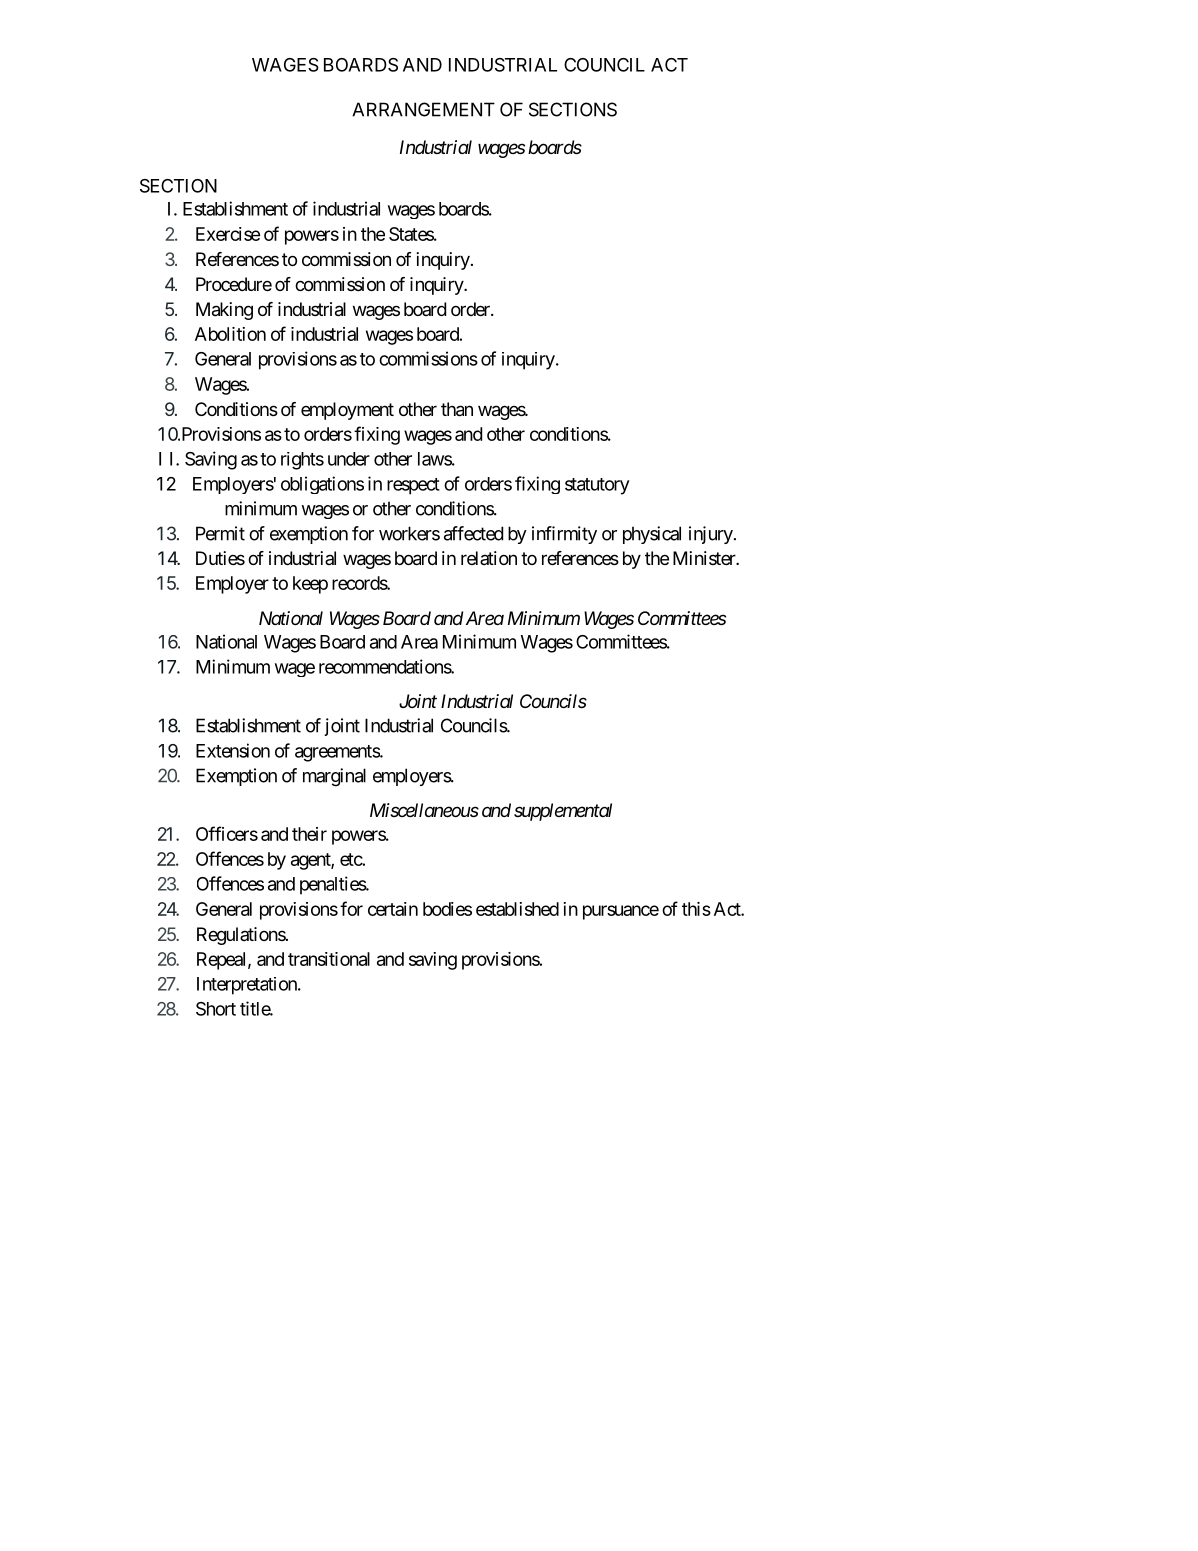 The height and width of the screenshot is (1551, 1198). Describe the element at coordinates (233, 750) in the screenshot. I see `Extension` at that location.
